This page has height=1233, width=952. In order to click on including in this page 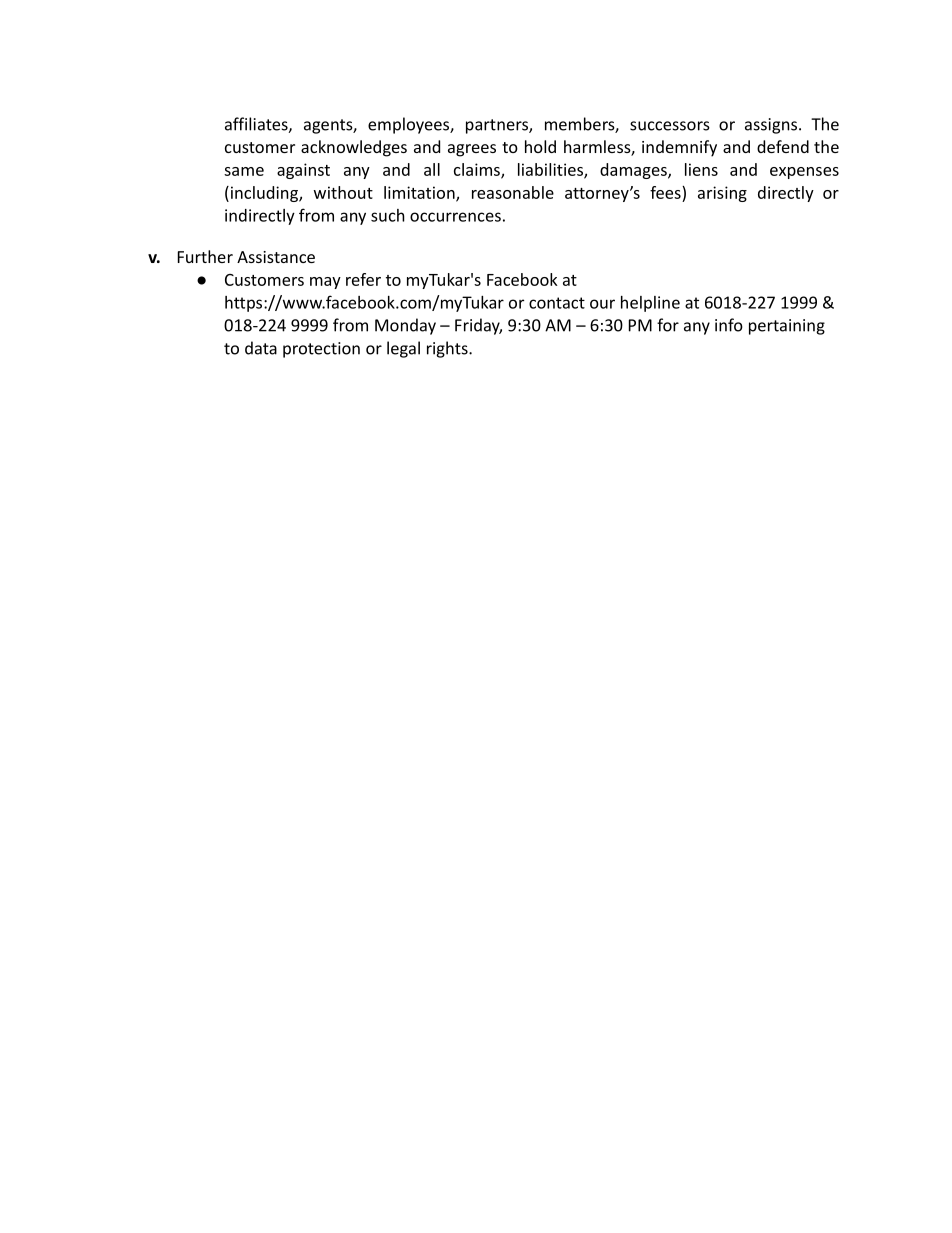, I will do `click(264, 194)`.
